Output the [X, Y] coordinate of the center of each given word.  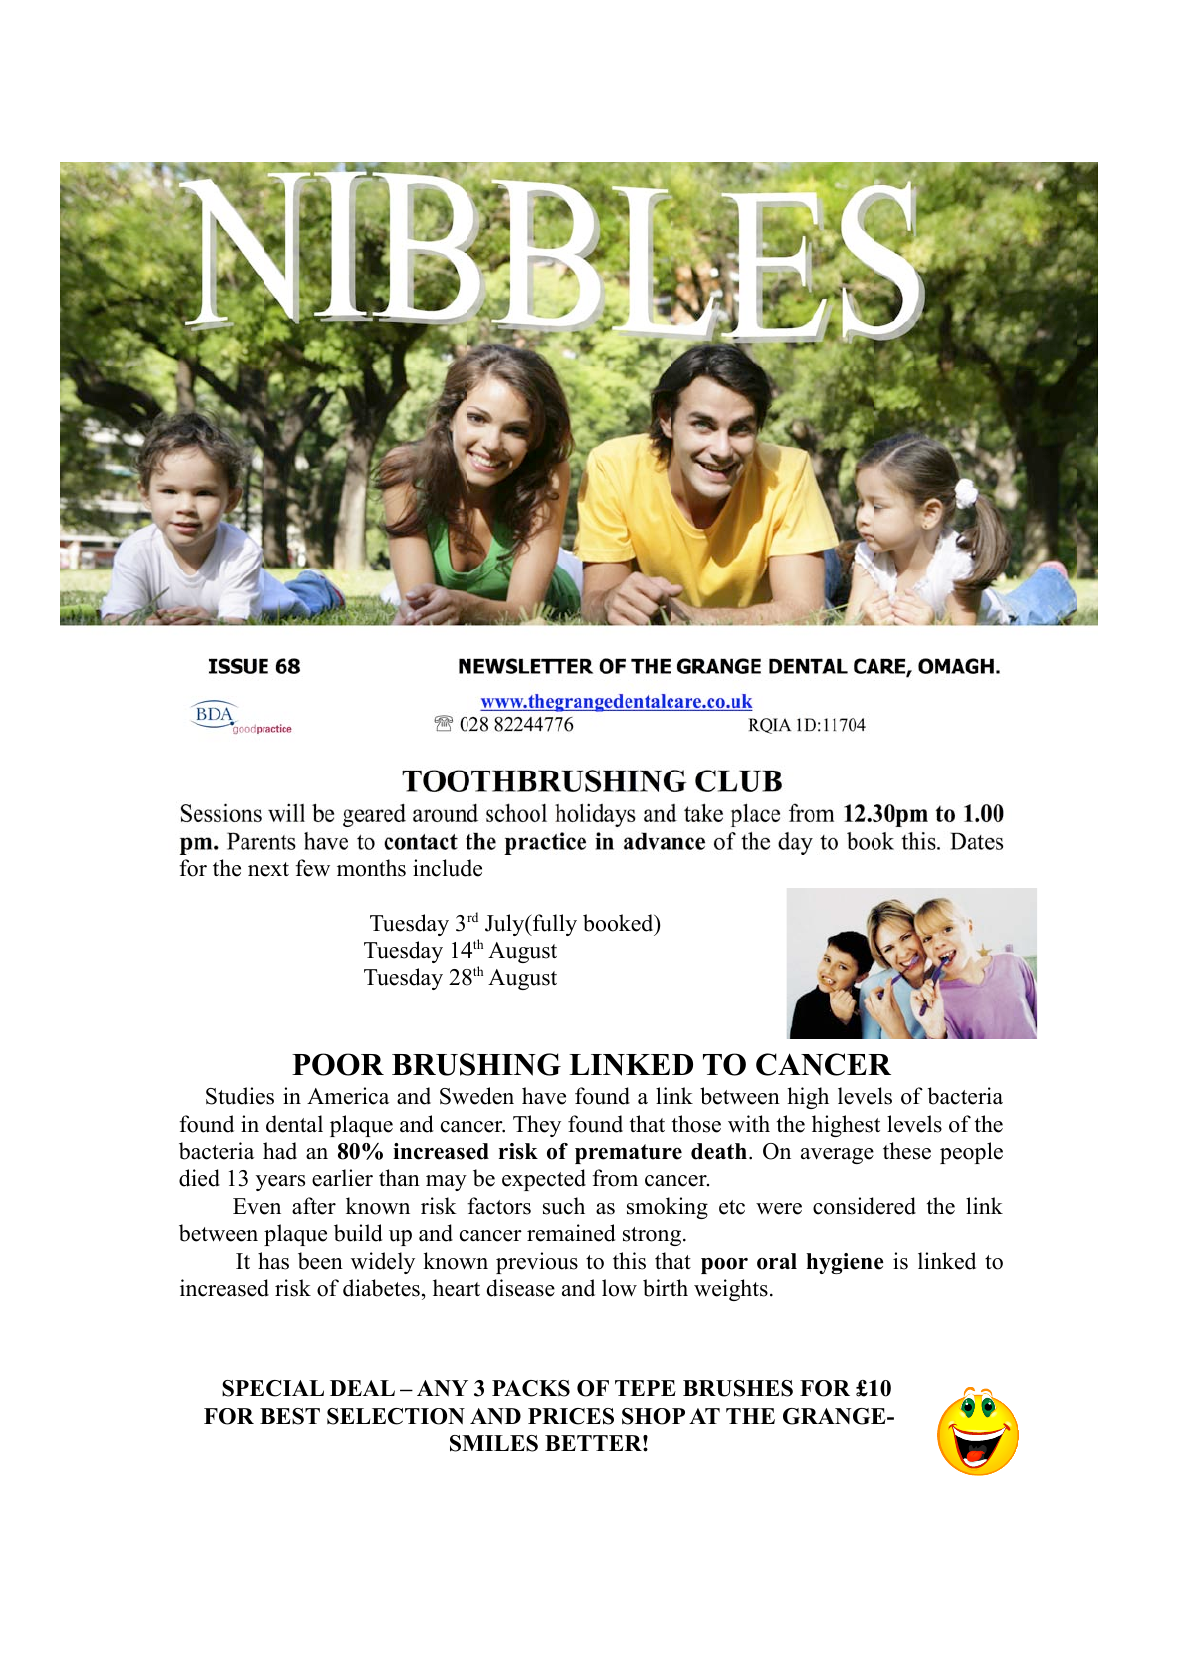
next [268, 869]
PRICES [571, 1416]
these [907, 1151]
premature [628, 1154]
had [280, 1151]
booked [619, 923]
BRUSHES [738, 1388]
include [447, 868]
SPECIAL [273, 1388]
